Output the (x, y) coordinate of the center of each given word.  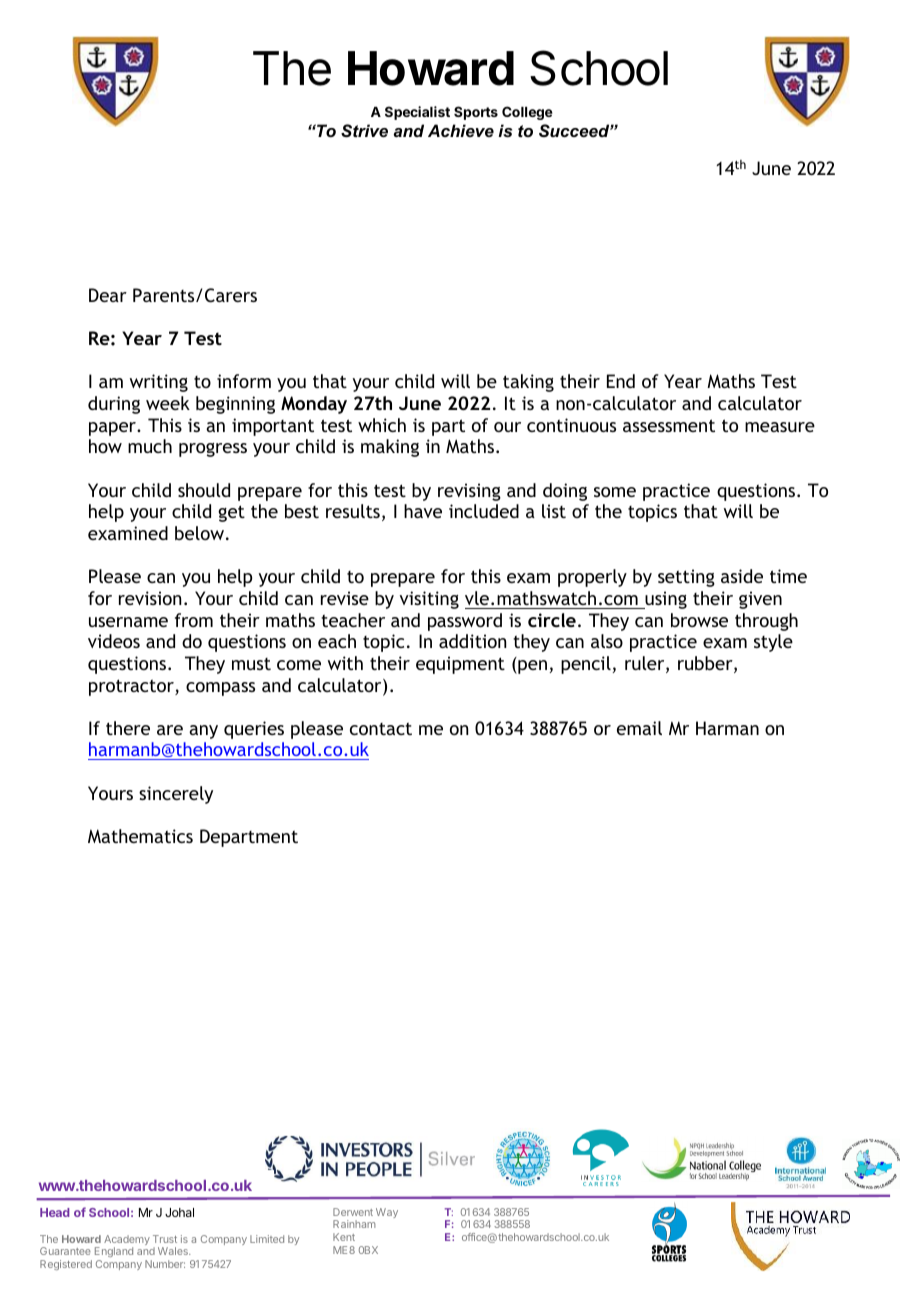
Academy (127, 1241)
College (527, 113)
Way (387, 1213)
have (423, 511)
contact (381, 728)
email (639, 728)
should (204, 490)
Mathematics (140, 836)
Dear (108, 295)
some (615, 492)
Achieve (461, 130)
